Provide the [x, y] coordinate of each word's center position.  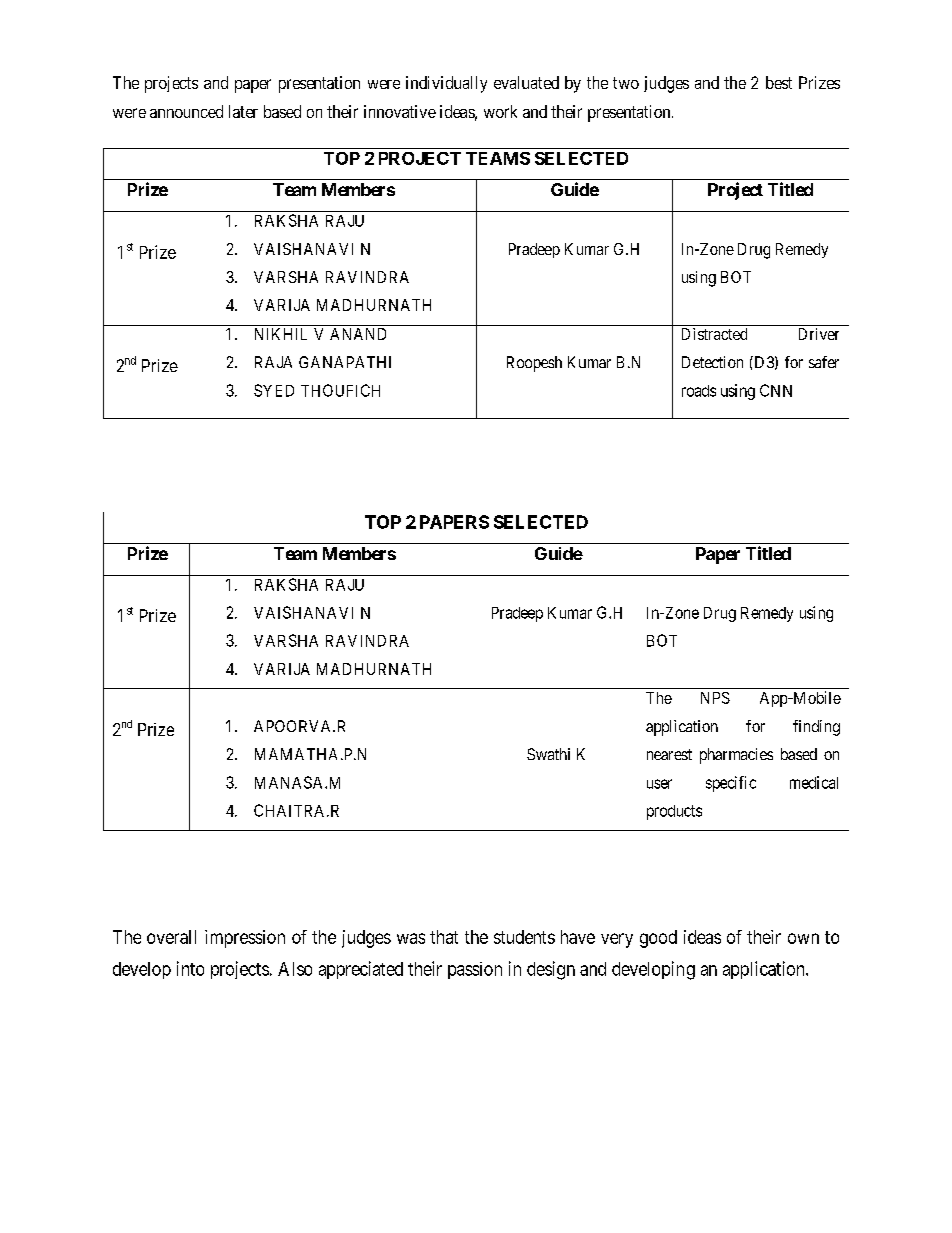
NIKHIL [281, 334]
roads [699, 391]
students [524, 937]
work [500, 111]
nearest [669, 754]
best [779, 82]
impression [245, 939]
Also [295, 969]
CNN [776, 390]
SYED [274, 390]
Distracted [714, 334]
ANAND [358, 334]
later [243, 111]
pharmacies [736, 756]
